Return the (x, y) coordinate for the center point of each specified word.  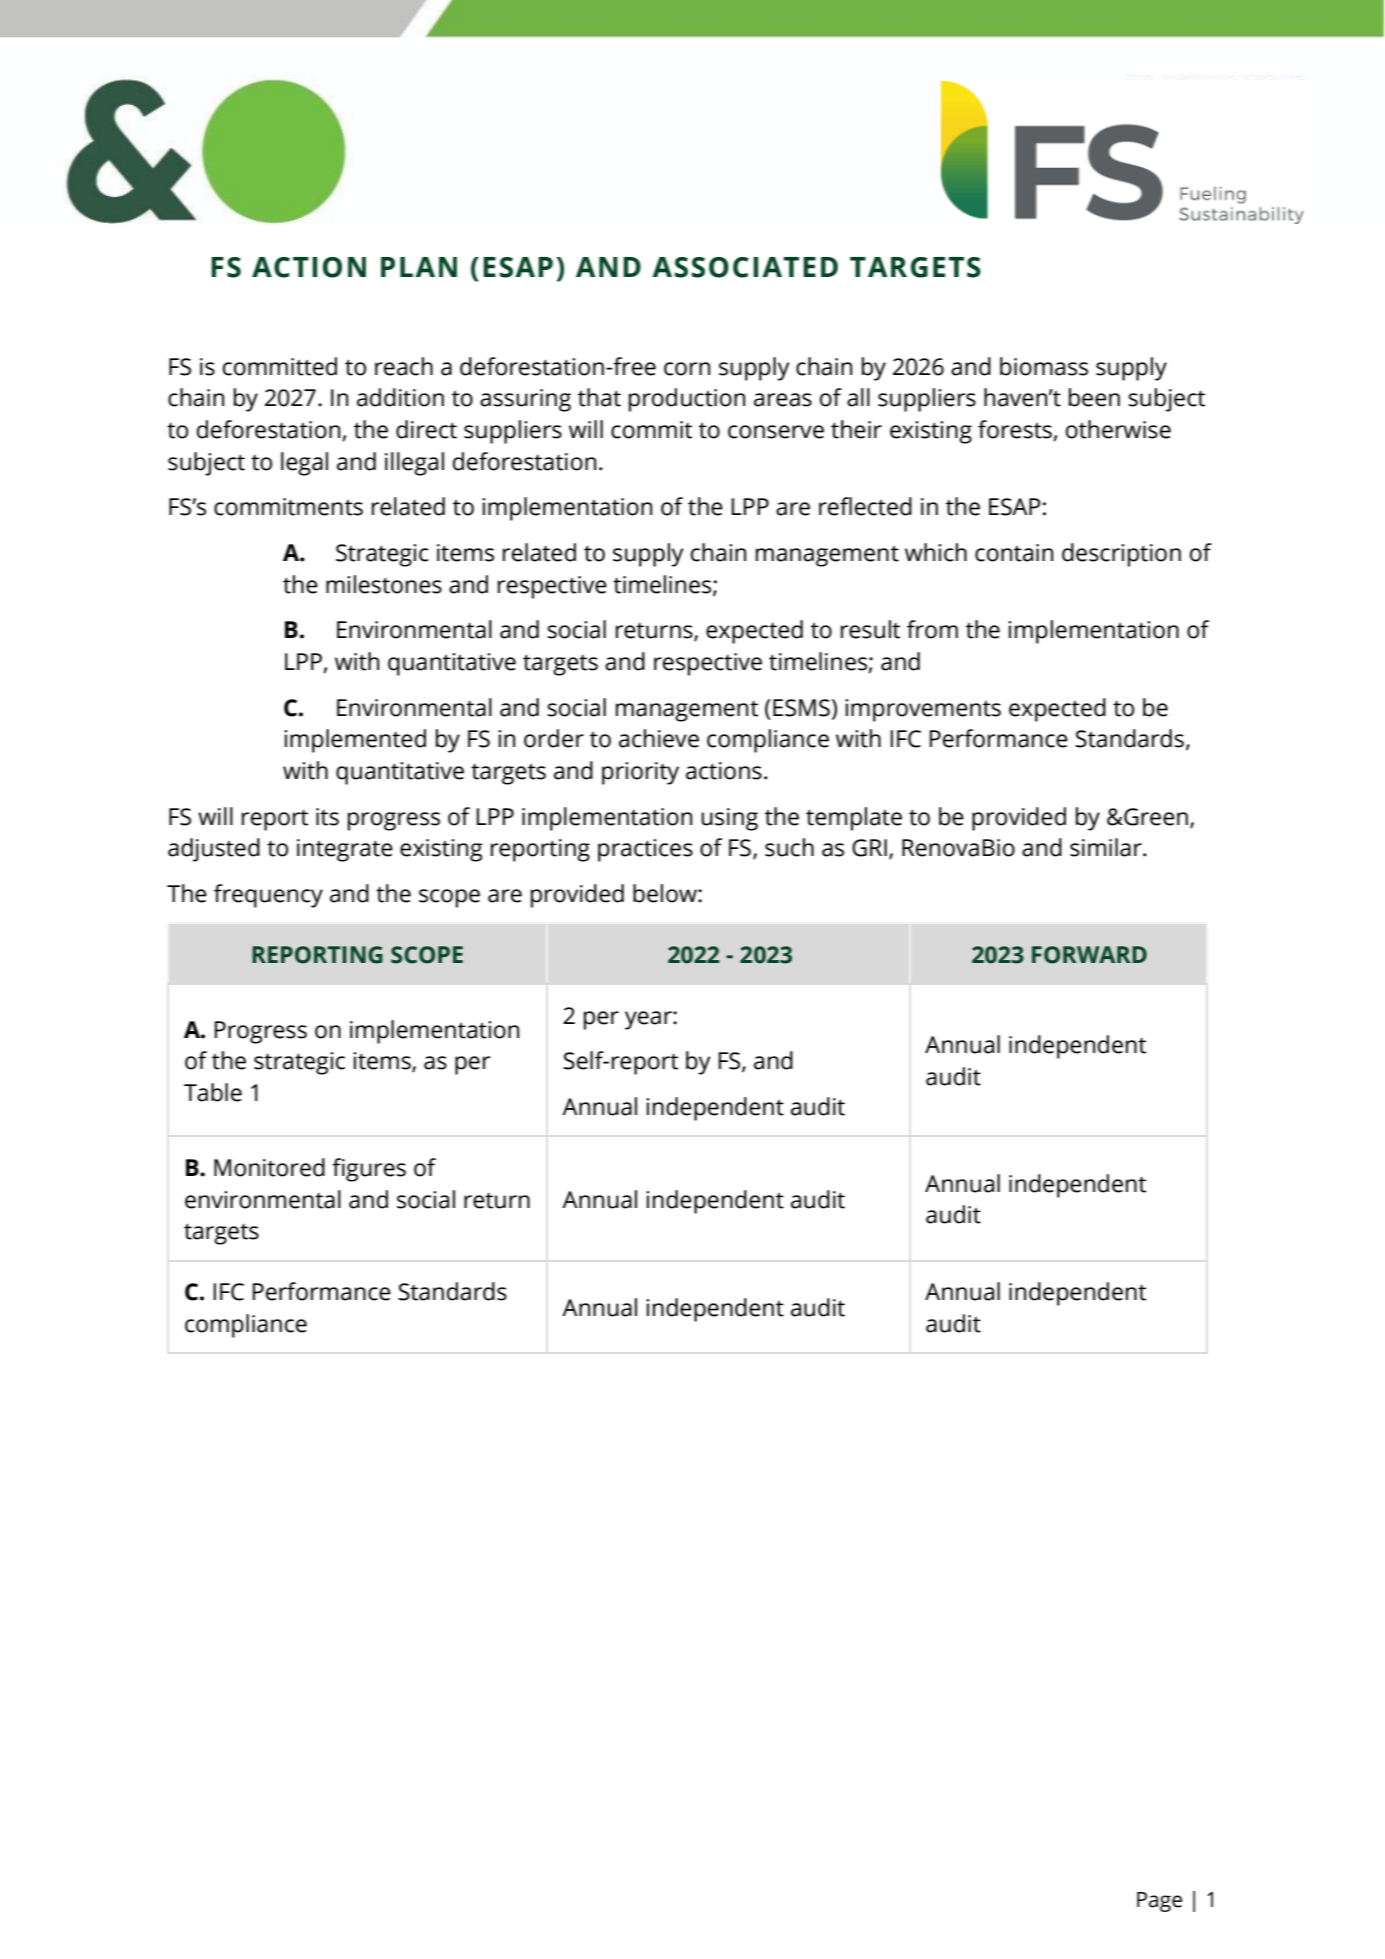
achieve (659, 738)
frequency (268, 896)
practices (645, 850)
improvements (923, 710)
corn (687, 369)
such (789, 847)
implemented (355, 741)
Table (213, 1092)
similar (1107, 847)
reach (404, 366)
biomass (1044, 366)
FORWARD (1089, 955)
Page (1159, 1902)
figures (369, 1170)
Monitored (269, 1167)
